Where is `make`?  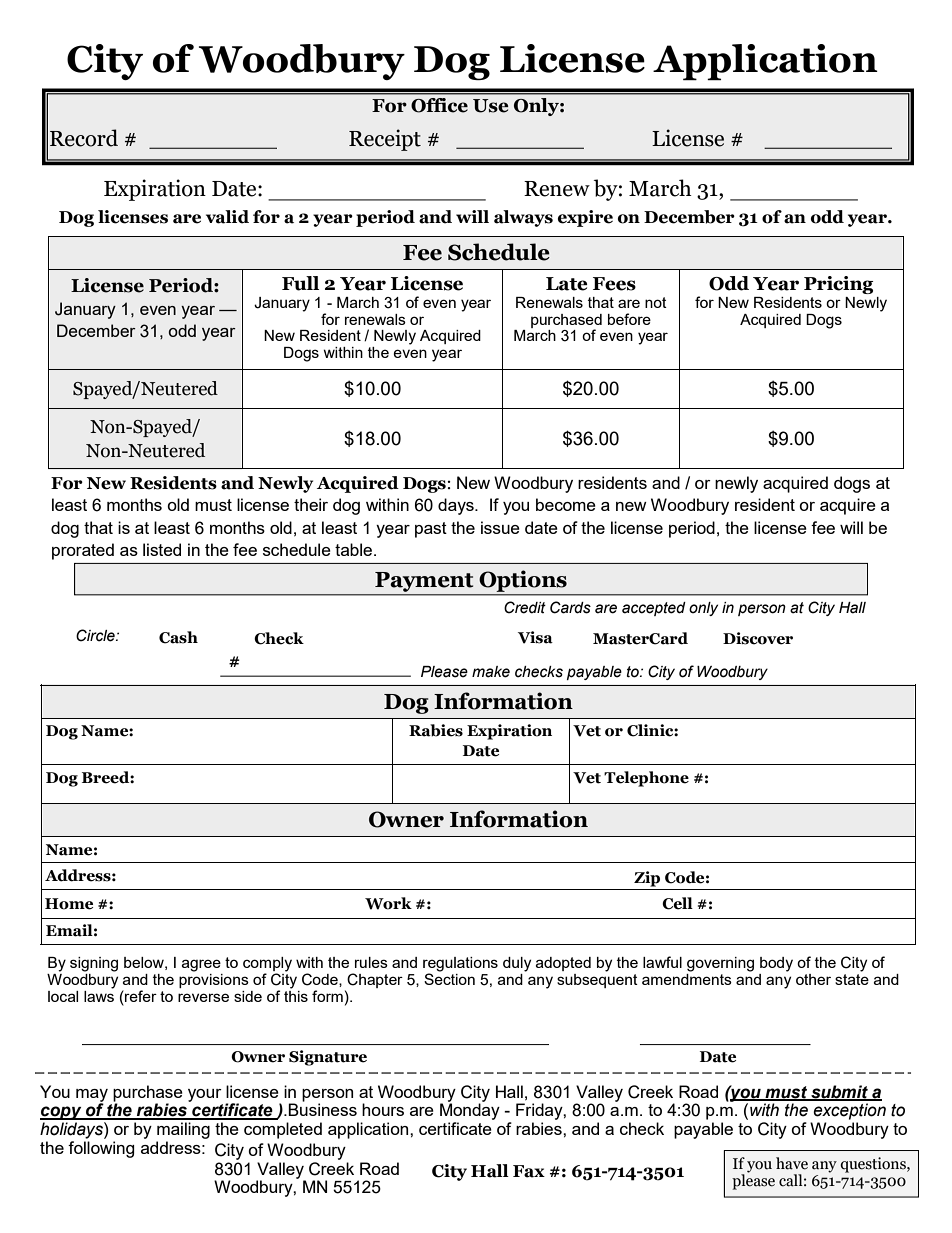
make is located at coordinates (491, 672).
